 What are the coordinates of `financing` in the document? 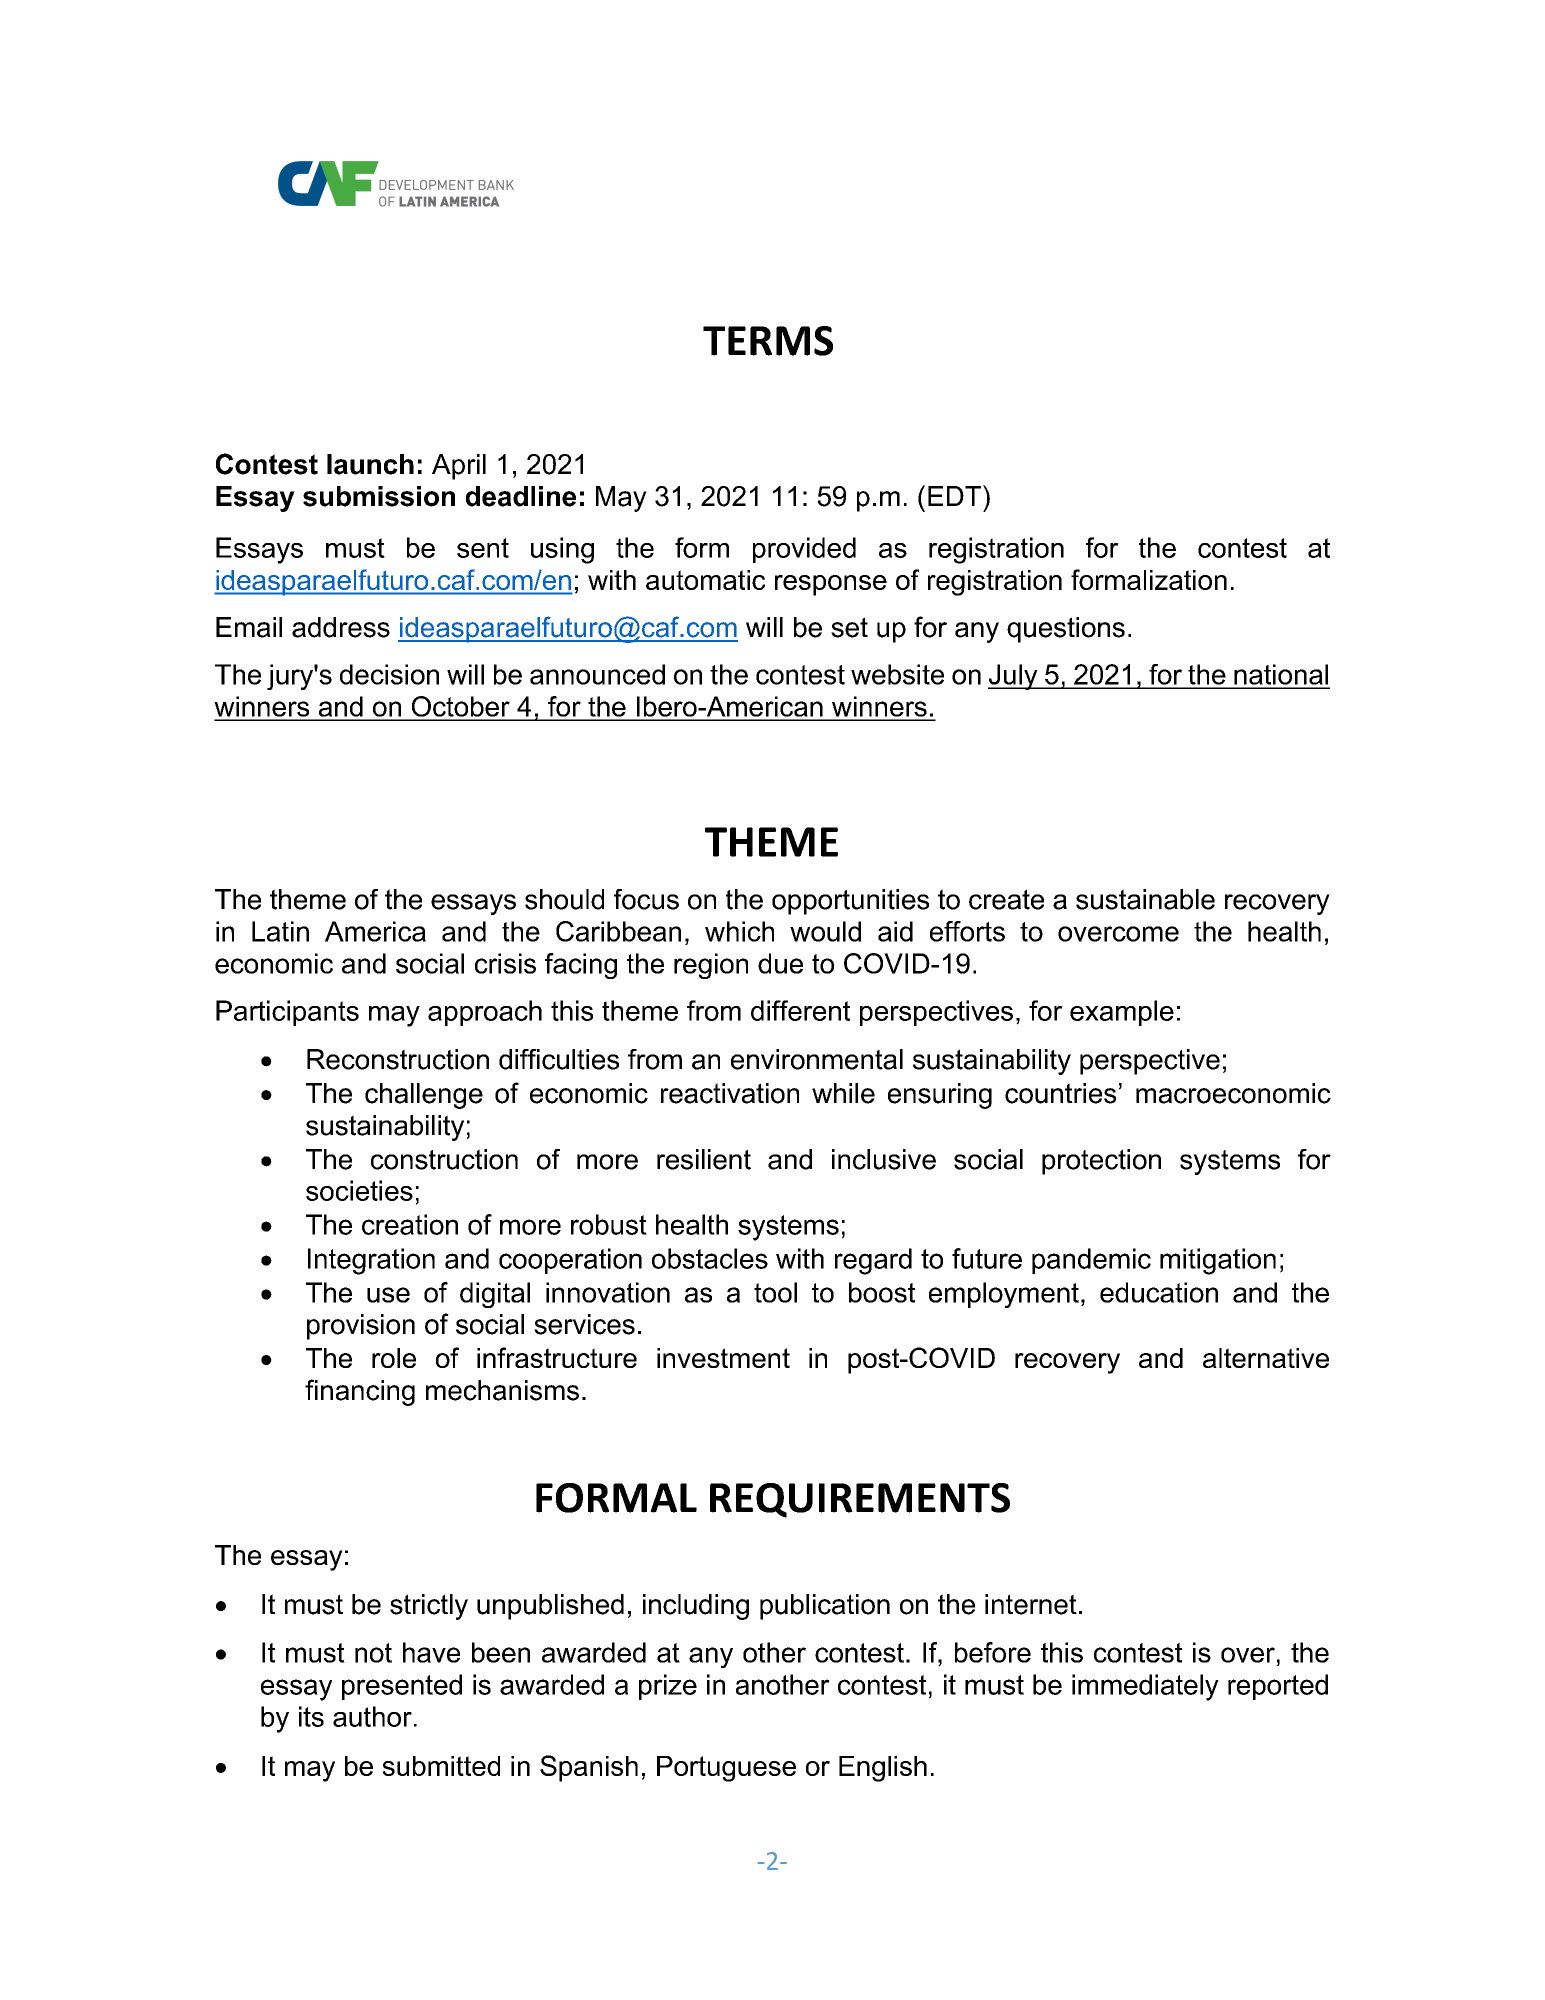 It's located at (360, 1392).
